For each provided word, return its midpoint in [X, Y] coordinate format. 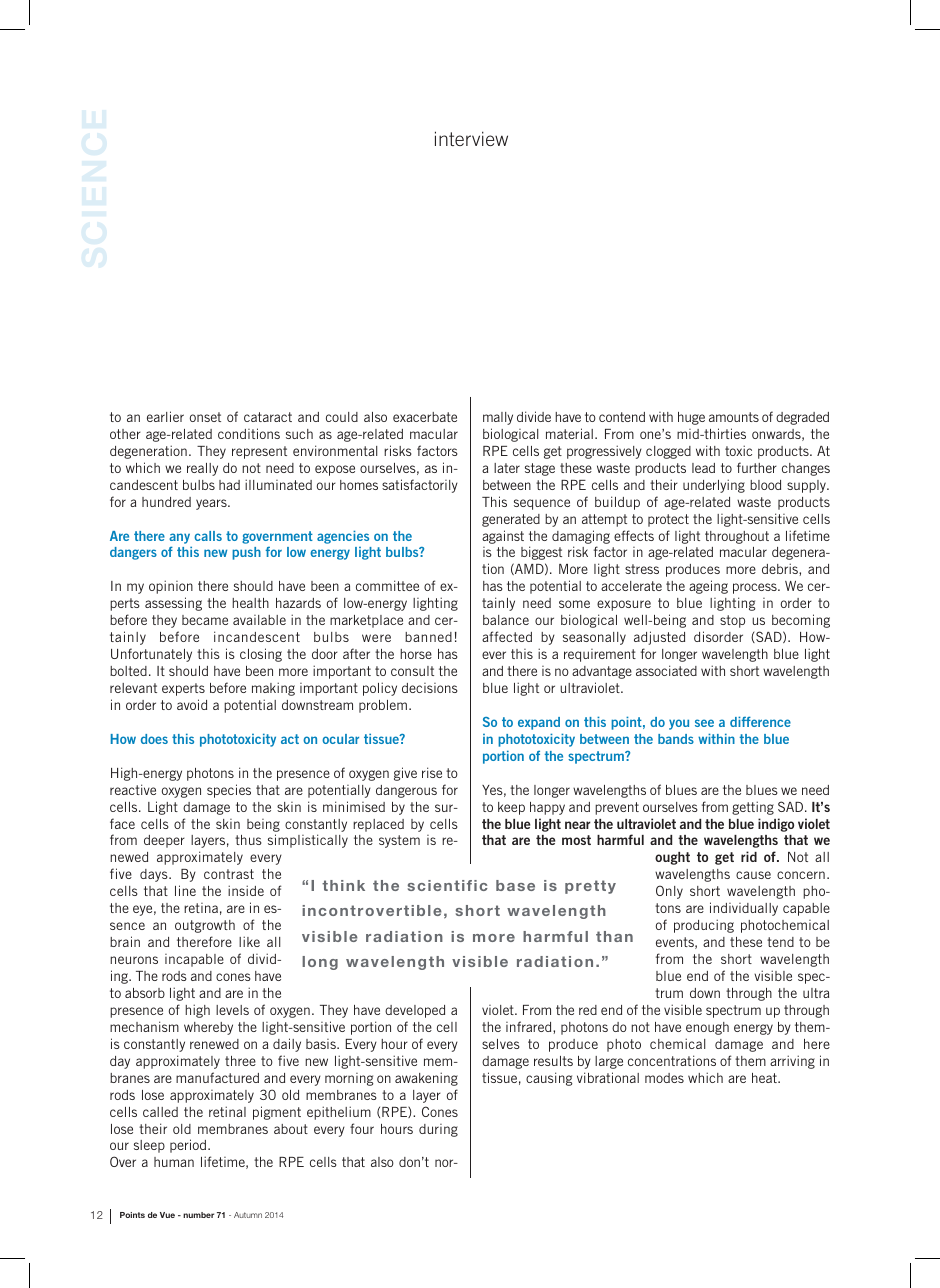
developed [415, 1011]
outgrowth [205, 926]
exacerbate [425, 417]
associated [666, 670]
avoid [192, 704]
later [507, 468]
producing [704, 926]
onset [205, 417]
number [198, 1215]
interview [471, 138]
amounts [734, 417]
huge [691, 418]
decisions [430, 688]
